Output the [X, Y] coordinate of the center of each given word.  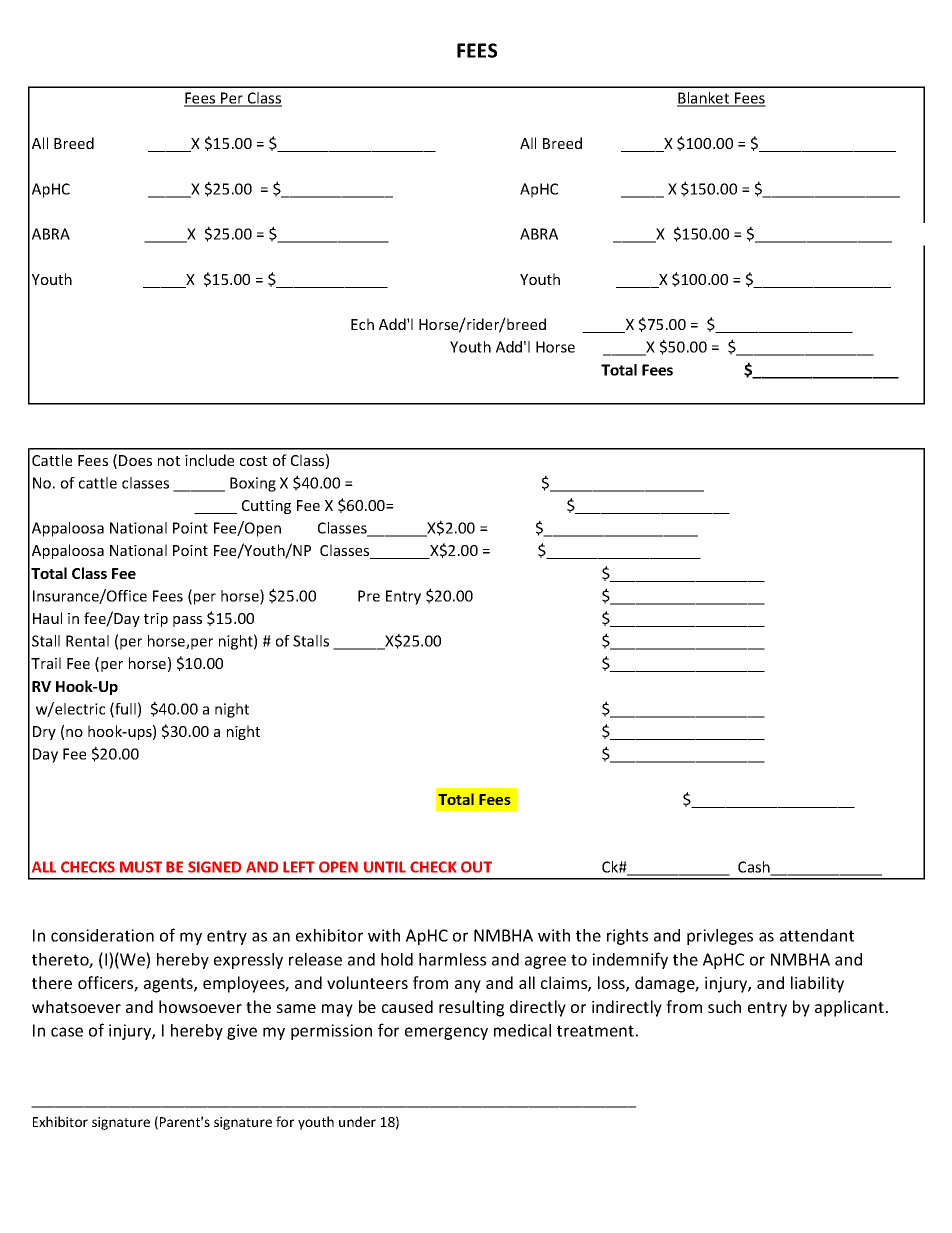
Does [135, 460]
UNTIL [385, 867]
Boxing [253, 484]
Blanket [704, 99]
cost [253, 461]
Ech [362, 324]
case [67, 1032]
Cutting [266, 507]
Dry [44, 733]
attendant [817, 935]
